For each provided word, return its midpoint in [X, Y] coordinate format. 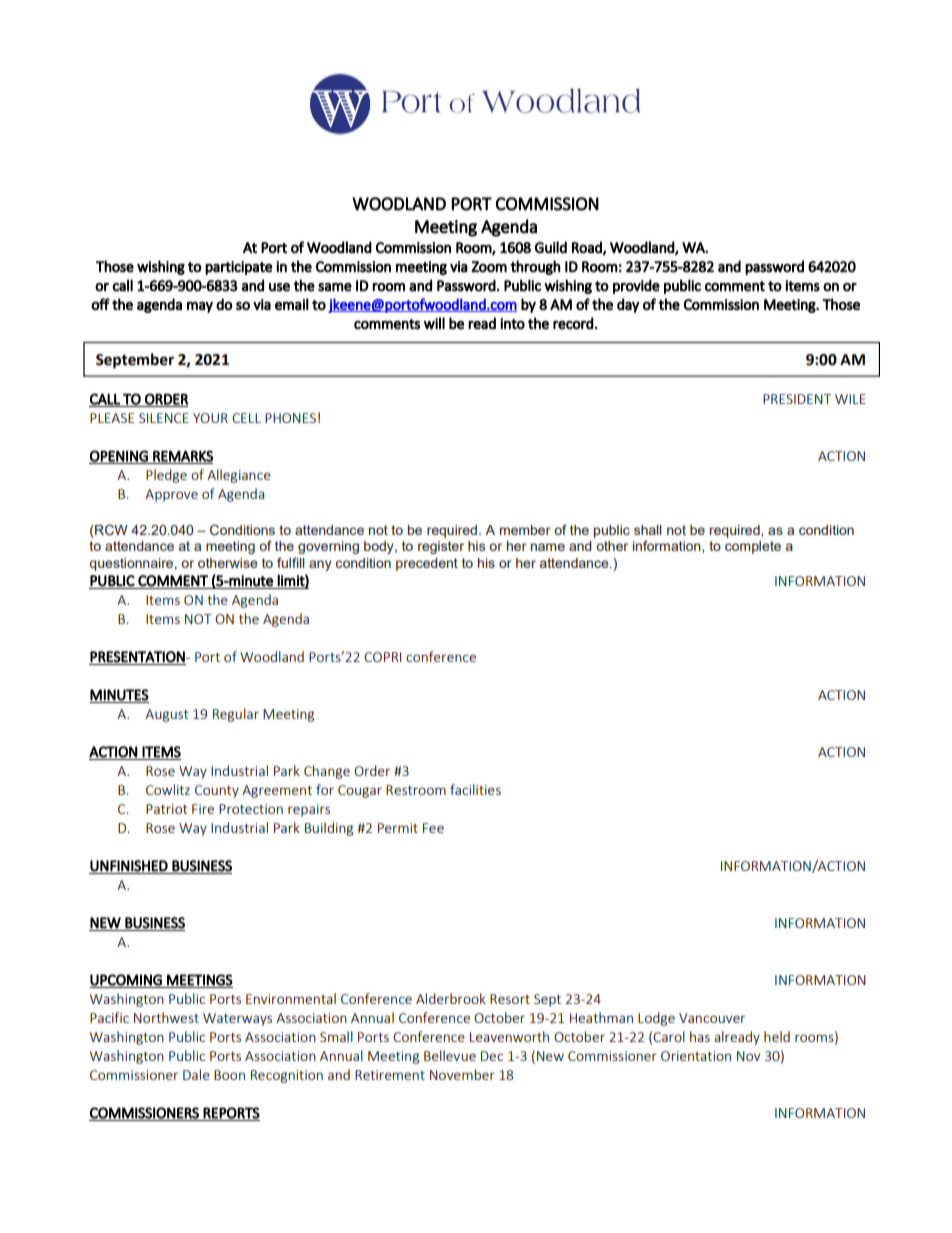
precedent [427, 564]
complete [753, 547]
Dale [196, 1074]
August [167, 715]
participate [239, 268]
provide [636, 286]
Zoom [489, 267]
